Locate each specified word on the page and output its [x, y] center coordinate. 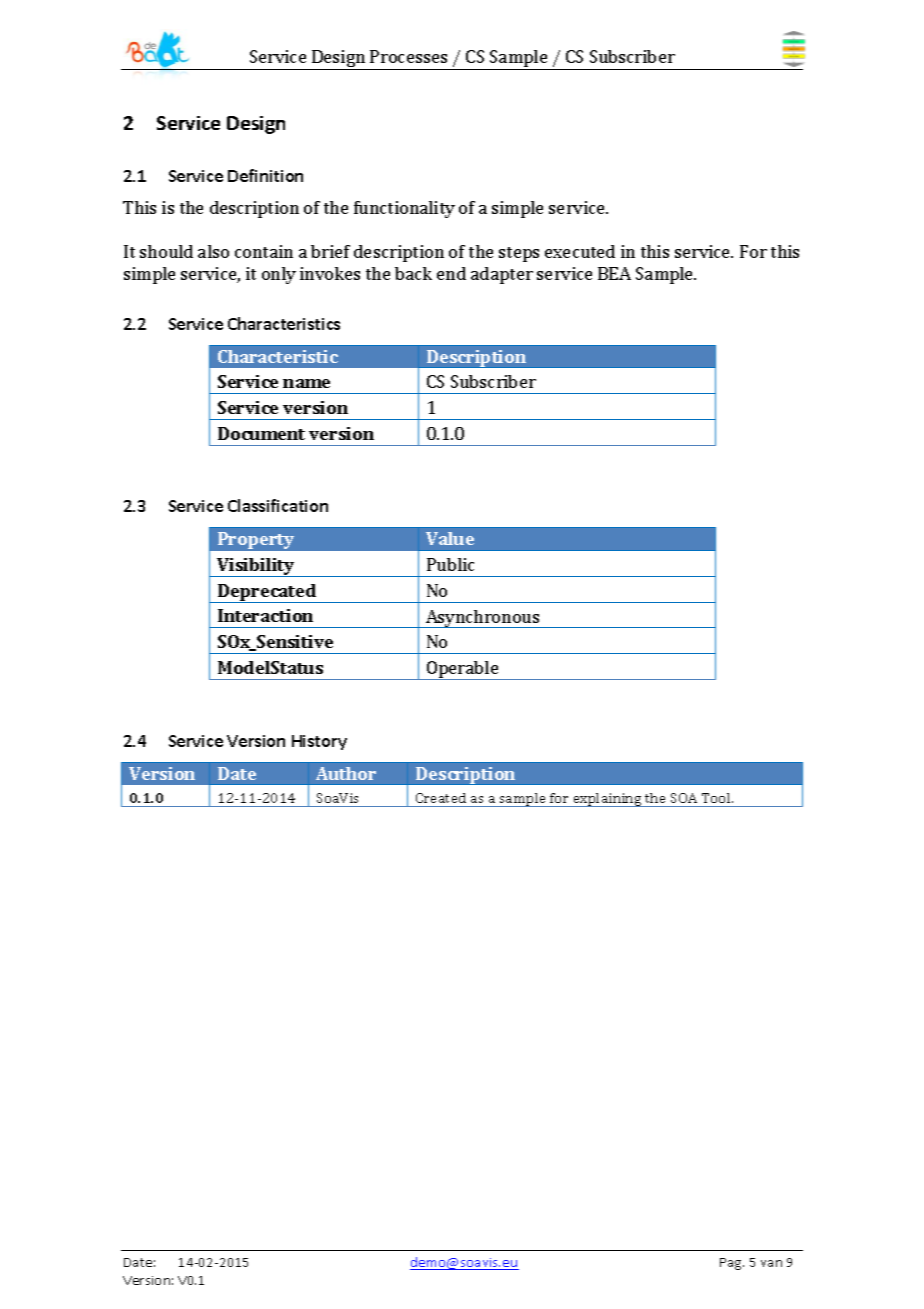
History [319, 742]
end [451, 273]
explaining [607, 800]
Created [441, 798]
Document [261, 433]
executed [580, 251]
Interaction [265, 615]
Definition [265, 175]
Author [346, 773]
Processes [408, 56]
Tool [717, 798]
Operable [463, 670]
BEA [614, 273]
